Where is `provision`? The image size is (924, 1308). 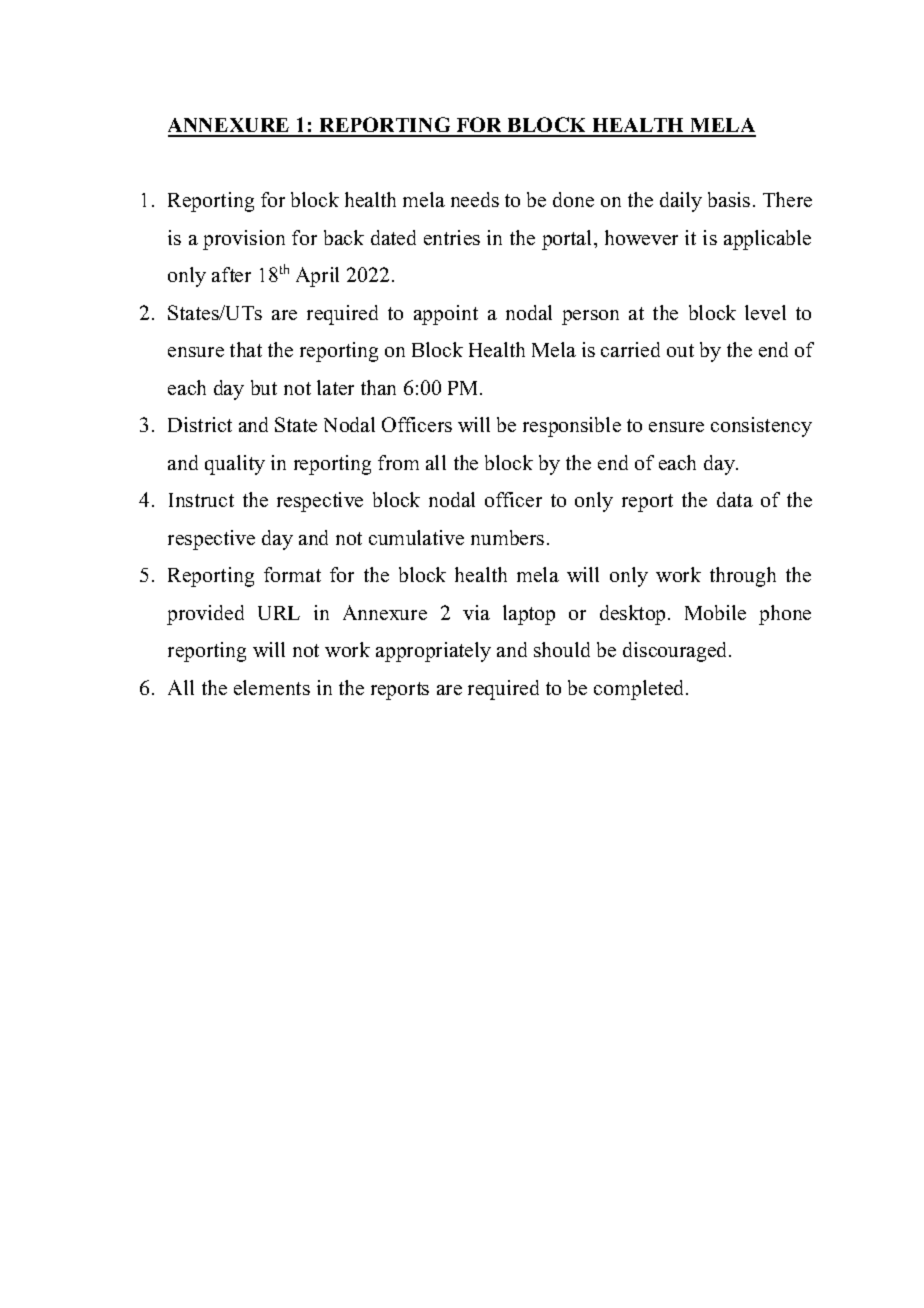
provision is located at coordinates (244, 240).
